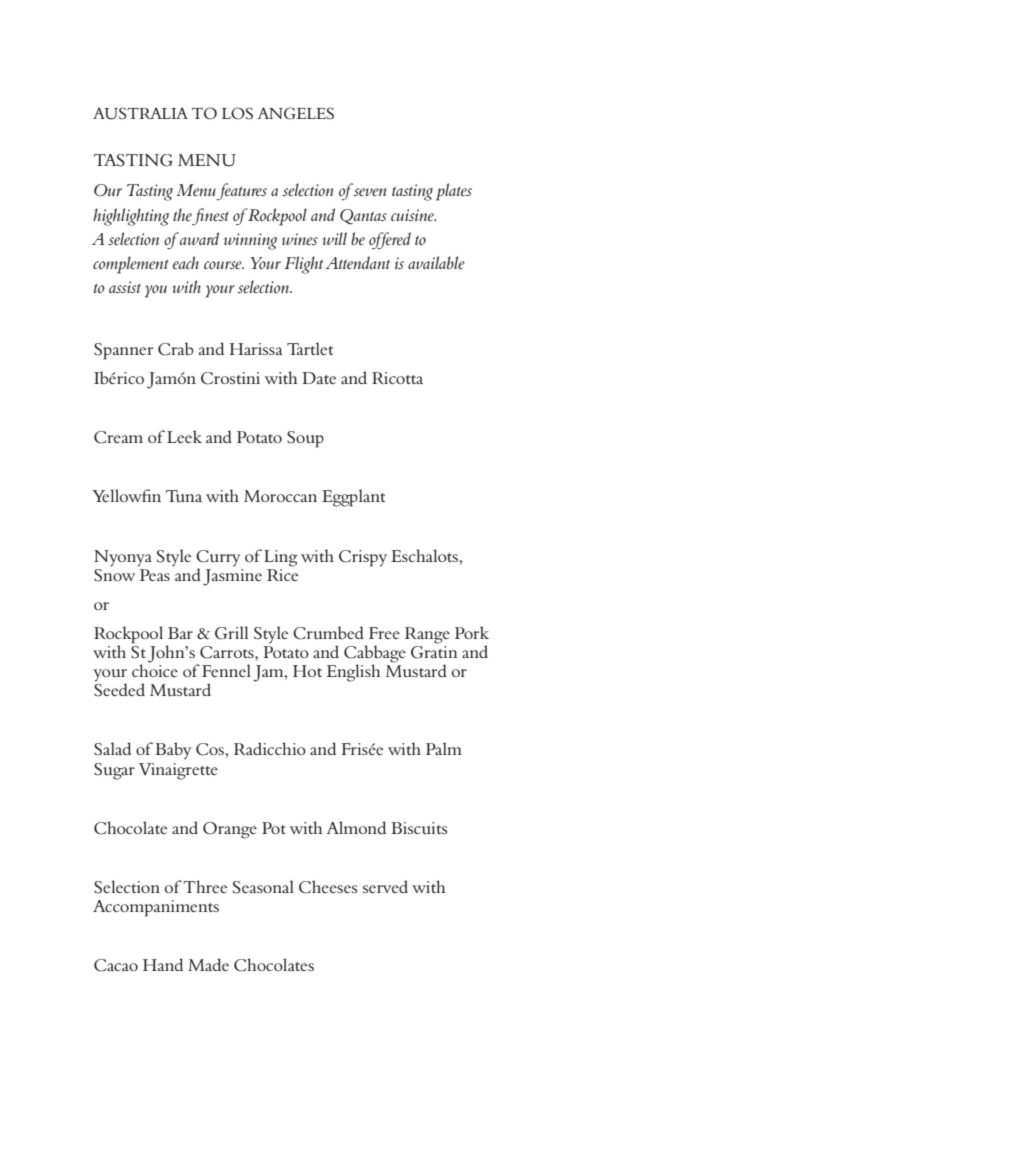 This screenshot has height=1176, width=1036. Describe the element at coordinates (140, 113) in the screenshot. I see `AUSTRALIA` at that location.
